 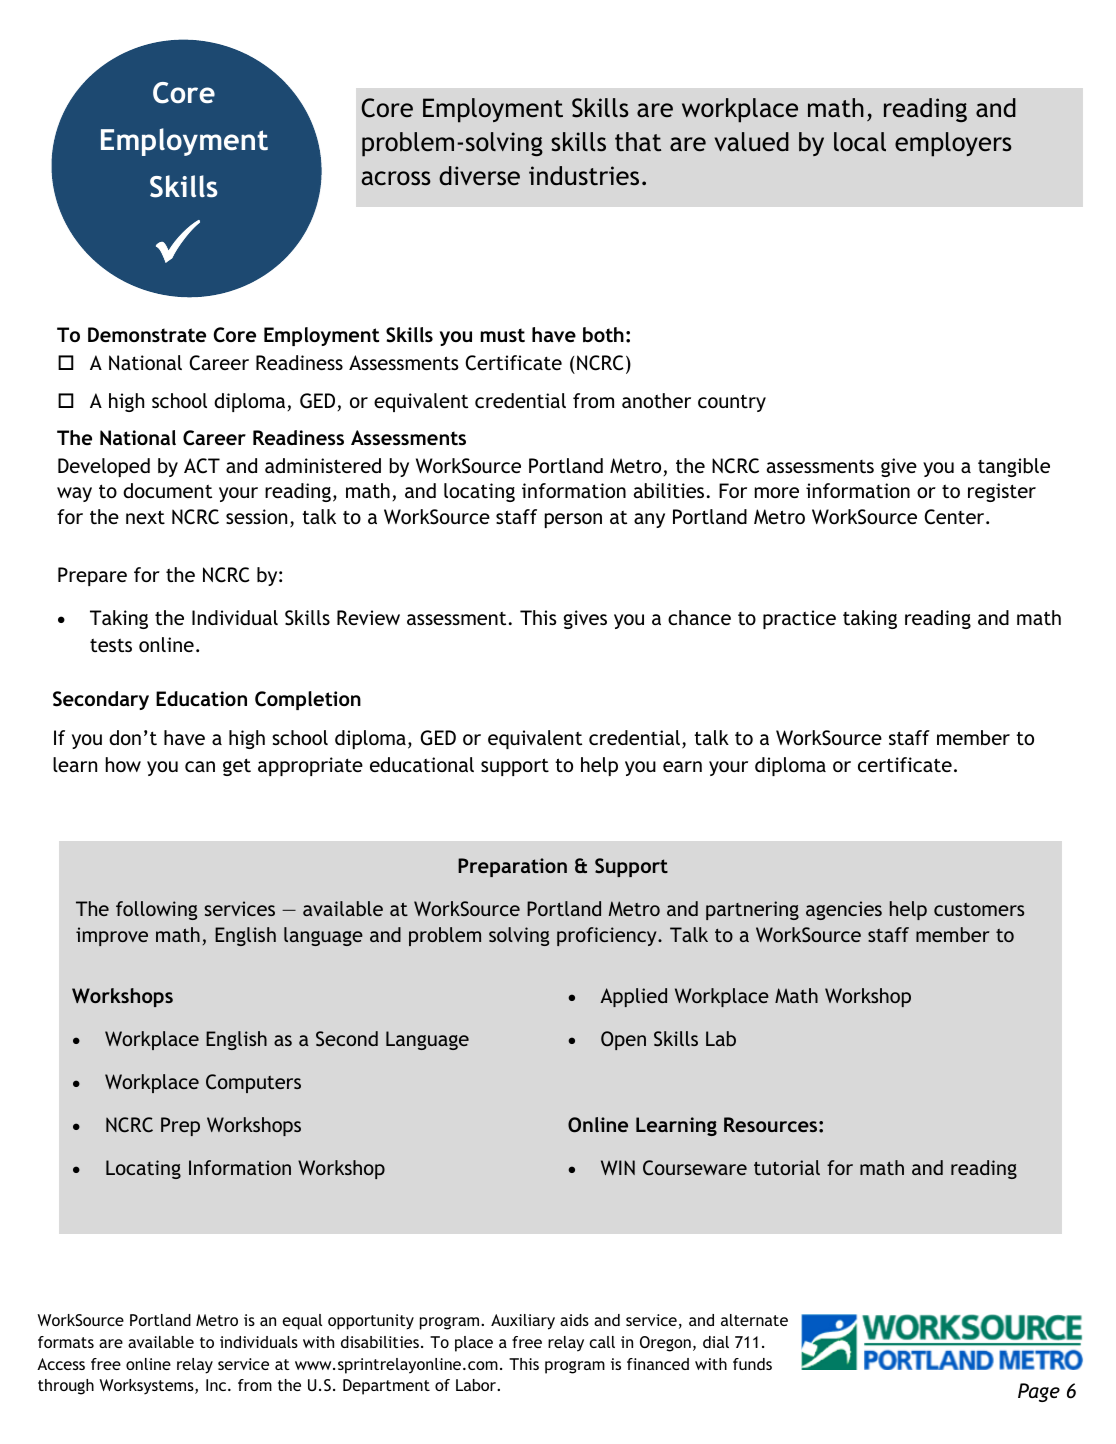 What do you see at coordinates (584, 176) in the image?
I see `industries` at bounding box center [584, 176].
